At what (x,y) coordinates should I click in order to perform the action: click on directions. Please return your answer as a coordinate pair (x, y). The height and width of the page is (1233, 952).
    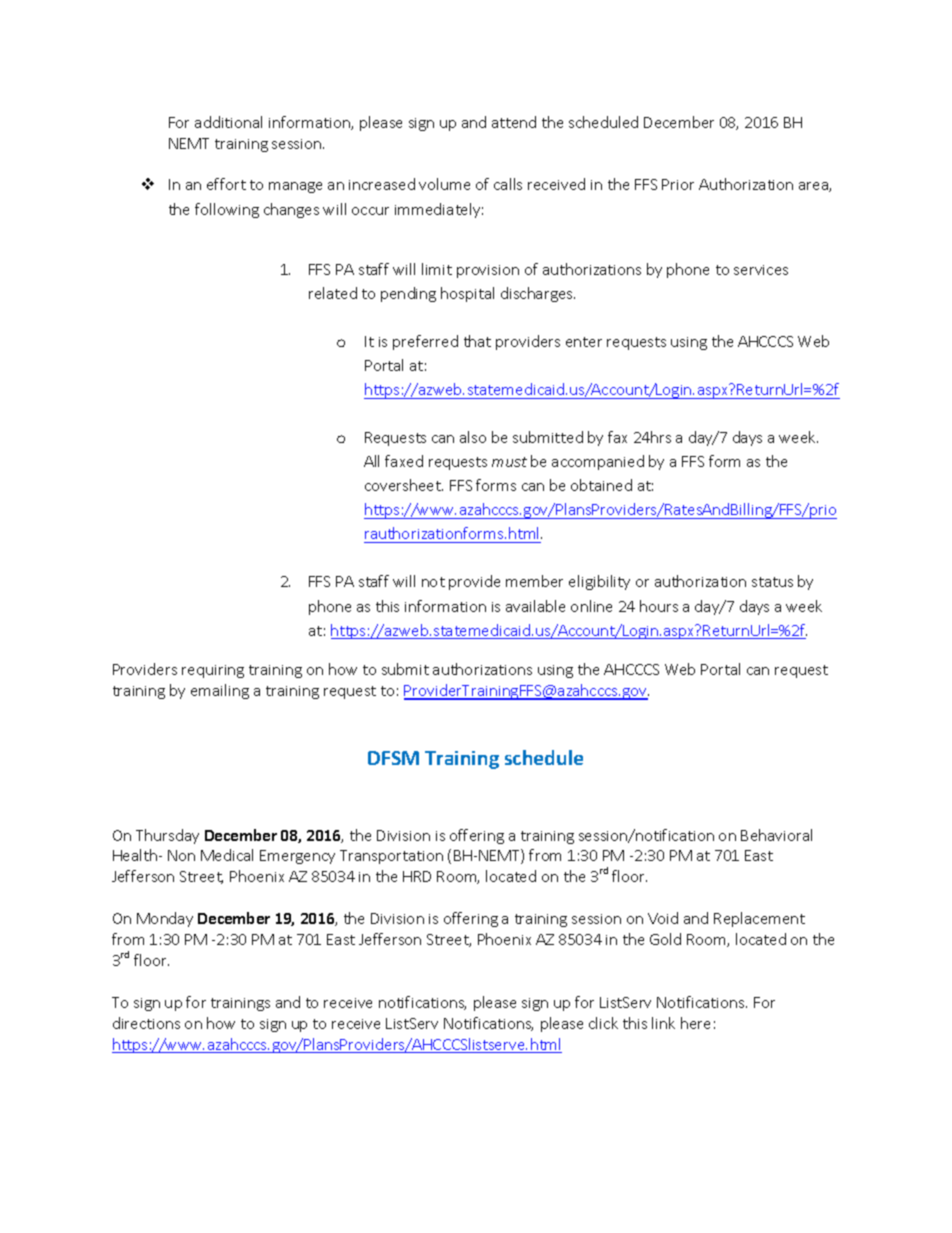
    Looking at the image, I should click on (146, 1023).
